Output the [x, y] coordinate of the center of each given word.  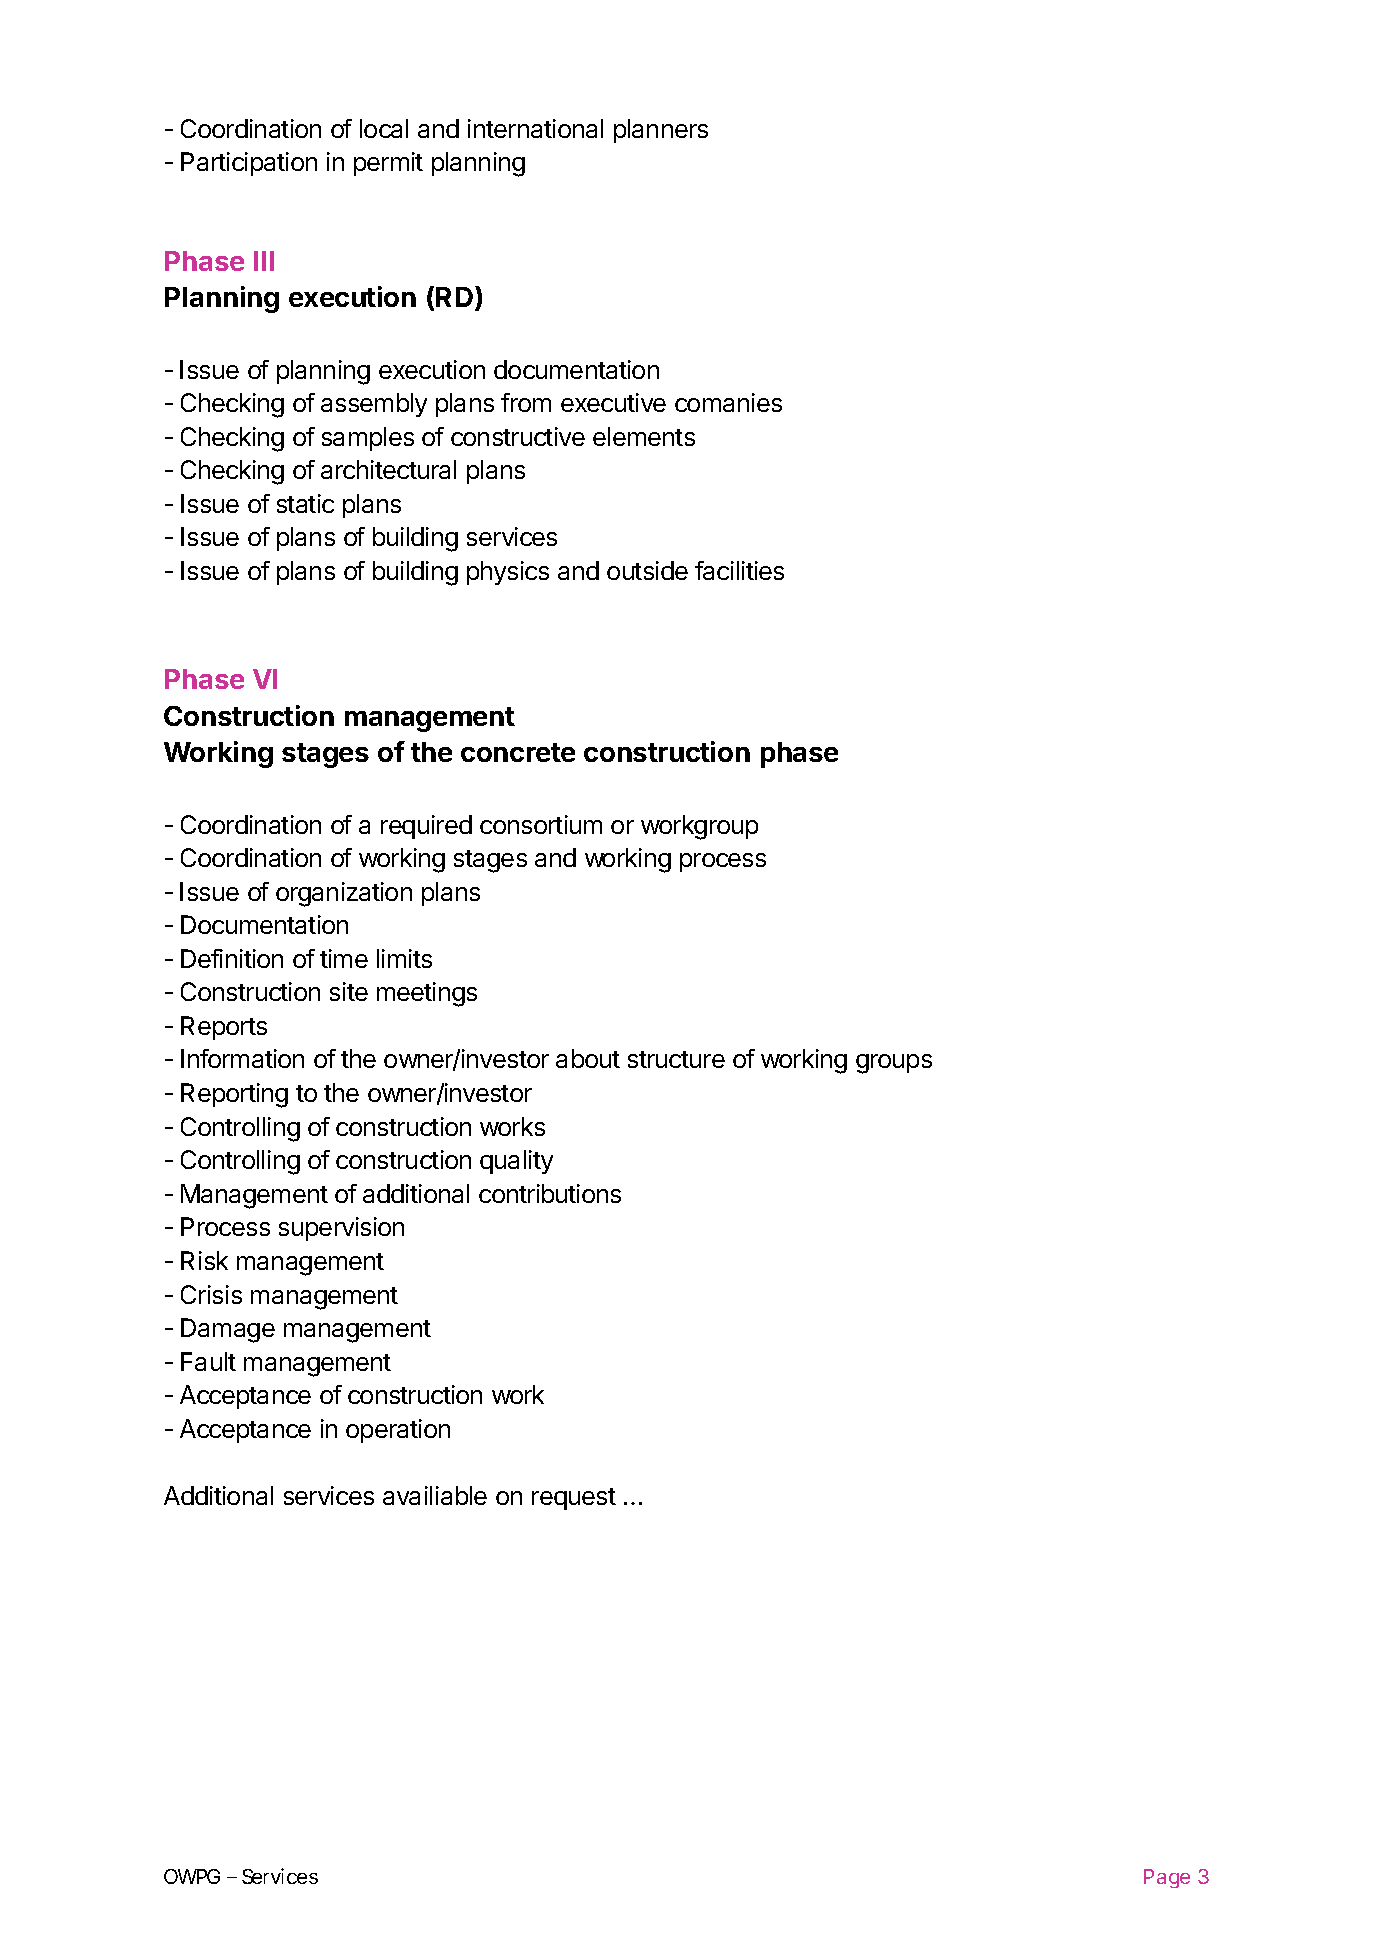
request [574, 1499]
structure [676, 1059]
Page [1167, 1878]
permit [388, 164]
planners [661, 131]
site [349, 991]
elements [644, 436]
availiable [435, 1495]
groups [894, 1064]
